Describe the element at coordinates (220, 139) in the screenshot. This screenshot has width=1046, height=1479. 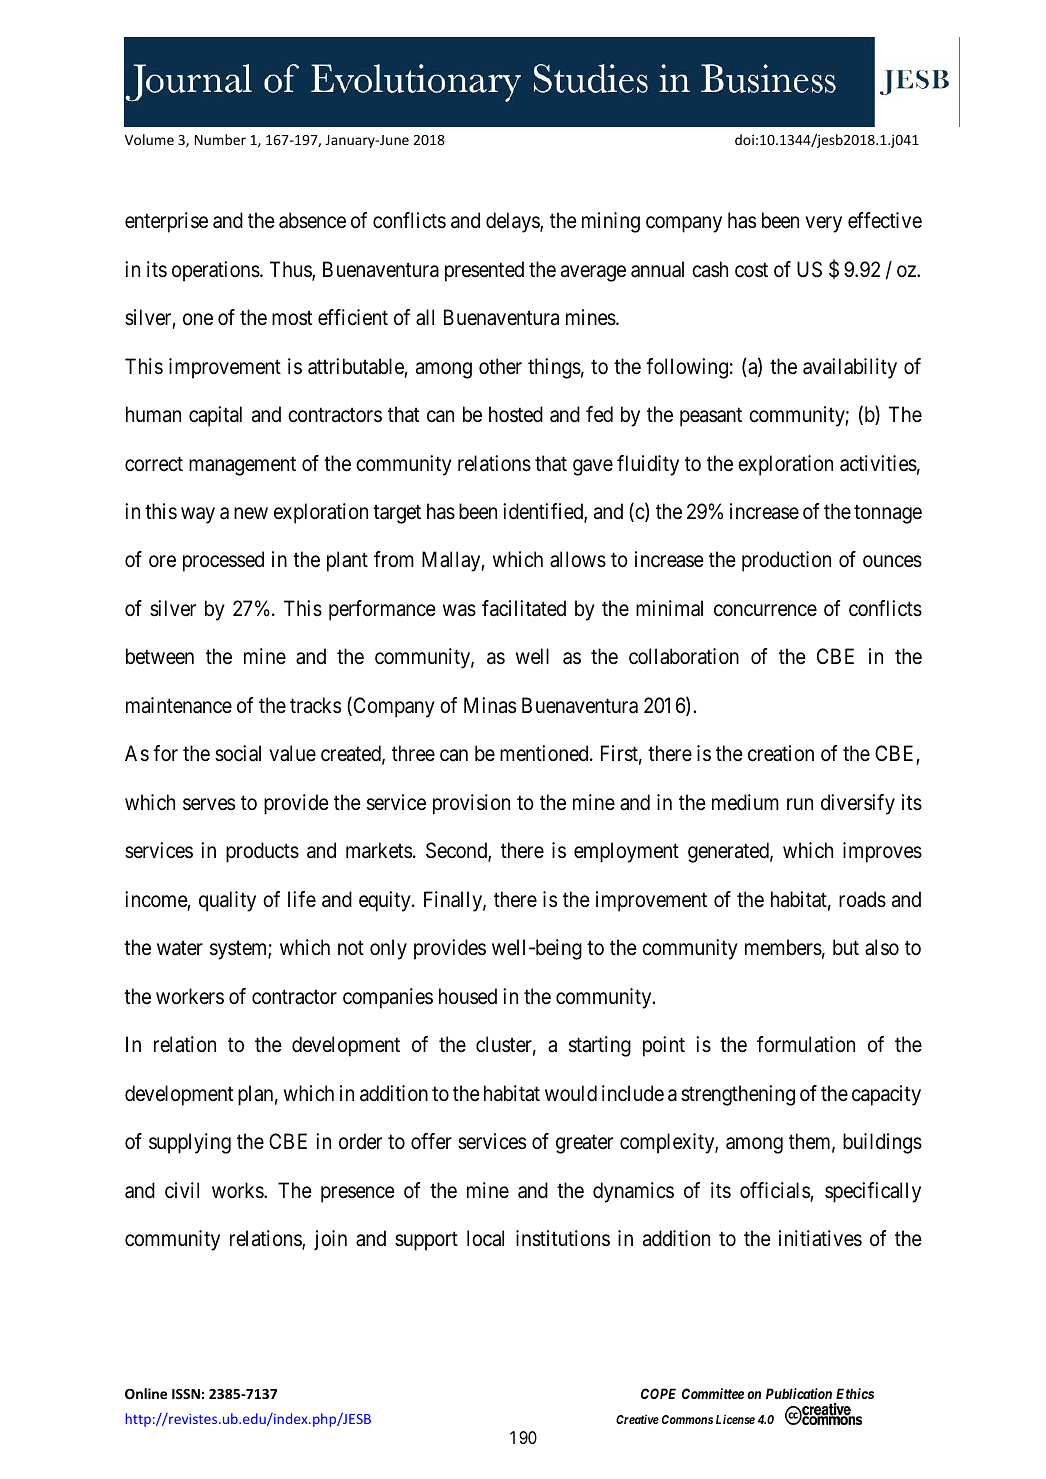
I see `Number` at that location.
